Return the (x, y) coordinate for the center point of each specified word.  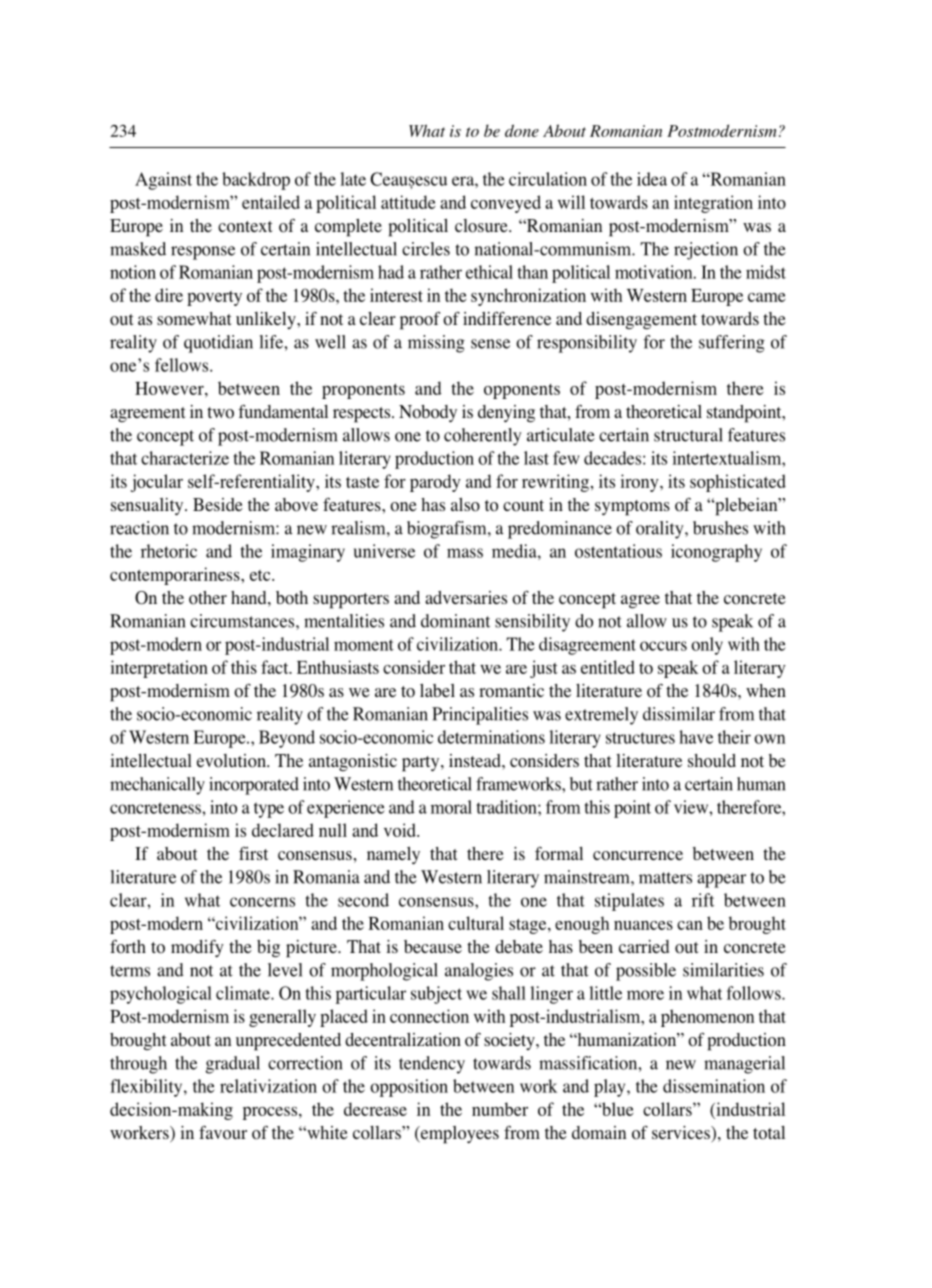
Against (163, 181)
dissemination (714, 1086)
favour (223, 1133)
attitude (408, 202)
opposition (409, 1088)
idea (652, 179)
